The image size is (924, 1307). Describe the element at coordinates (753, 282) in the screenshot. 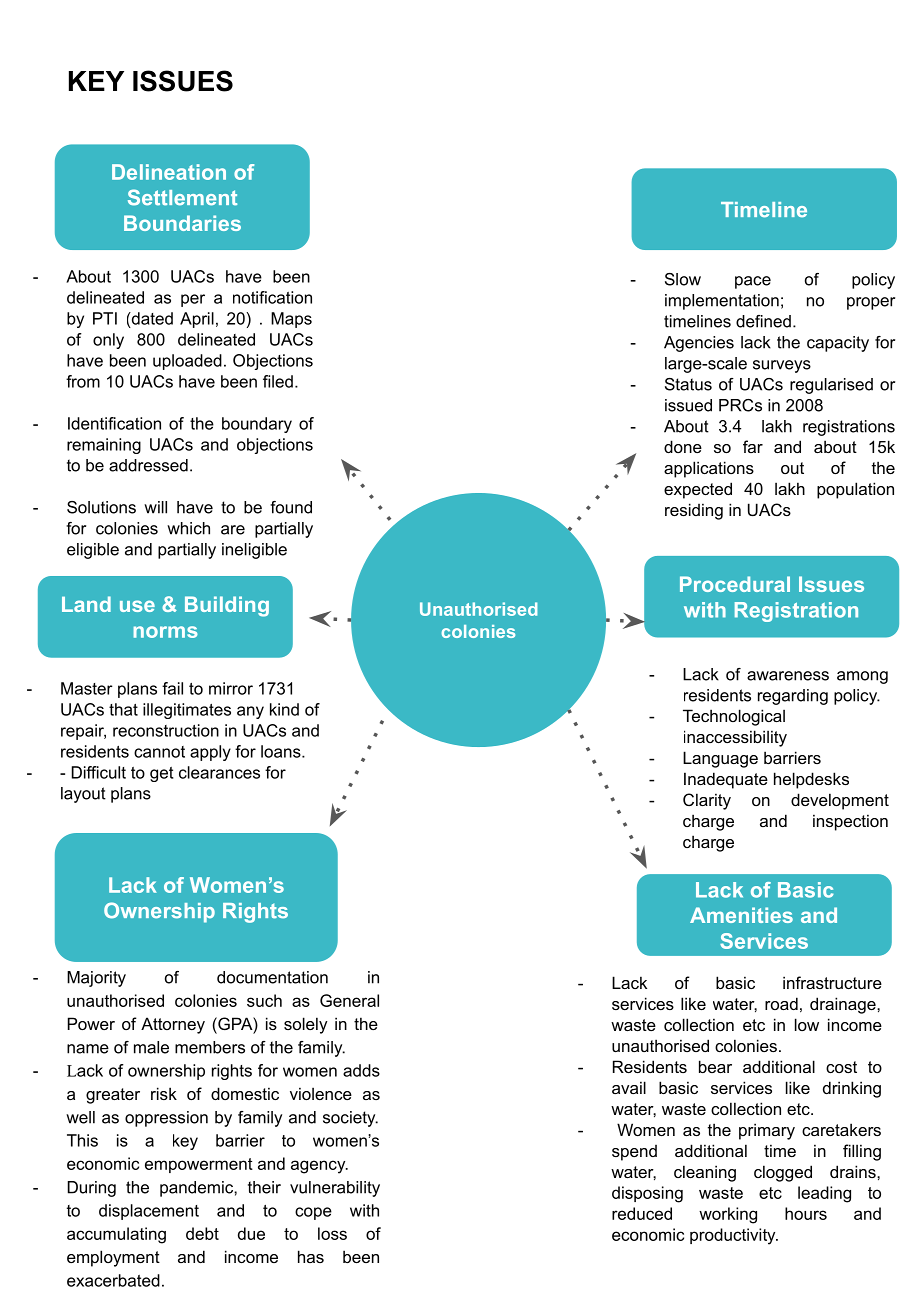

I see `pace` at that location.
